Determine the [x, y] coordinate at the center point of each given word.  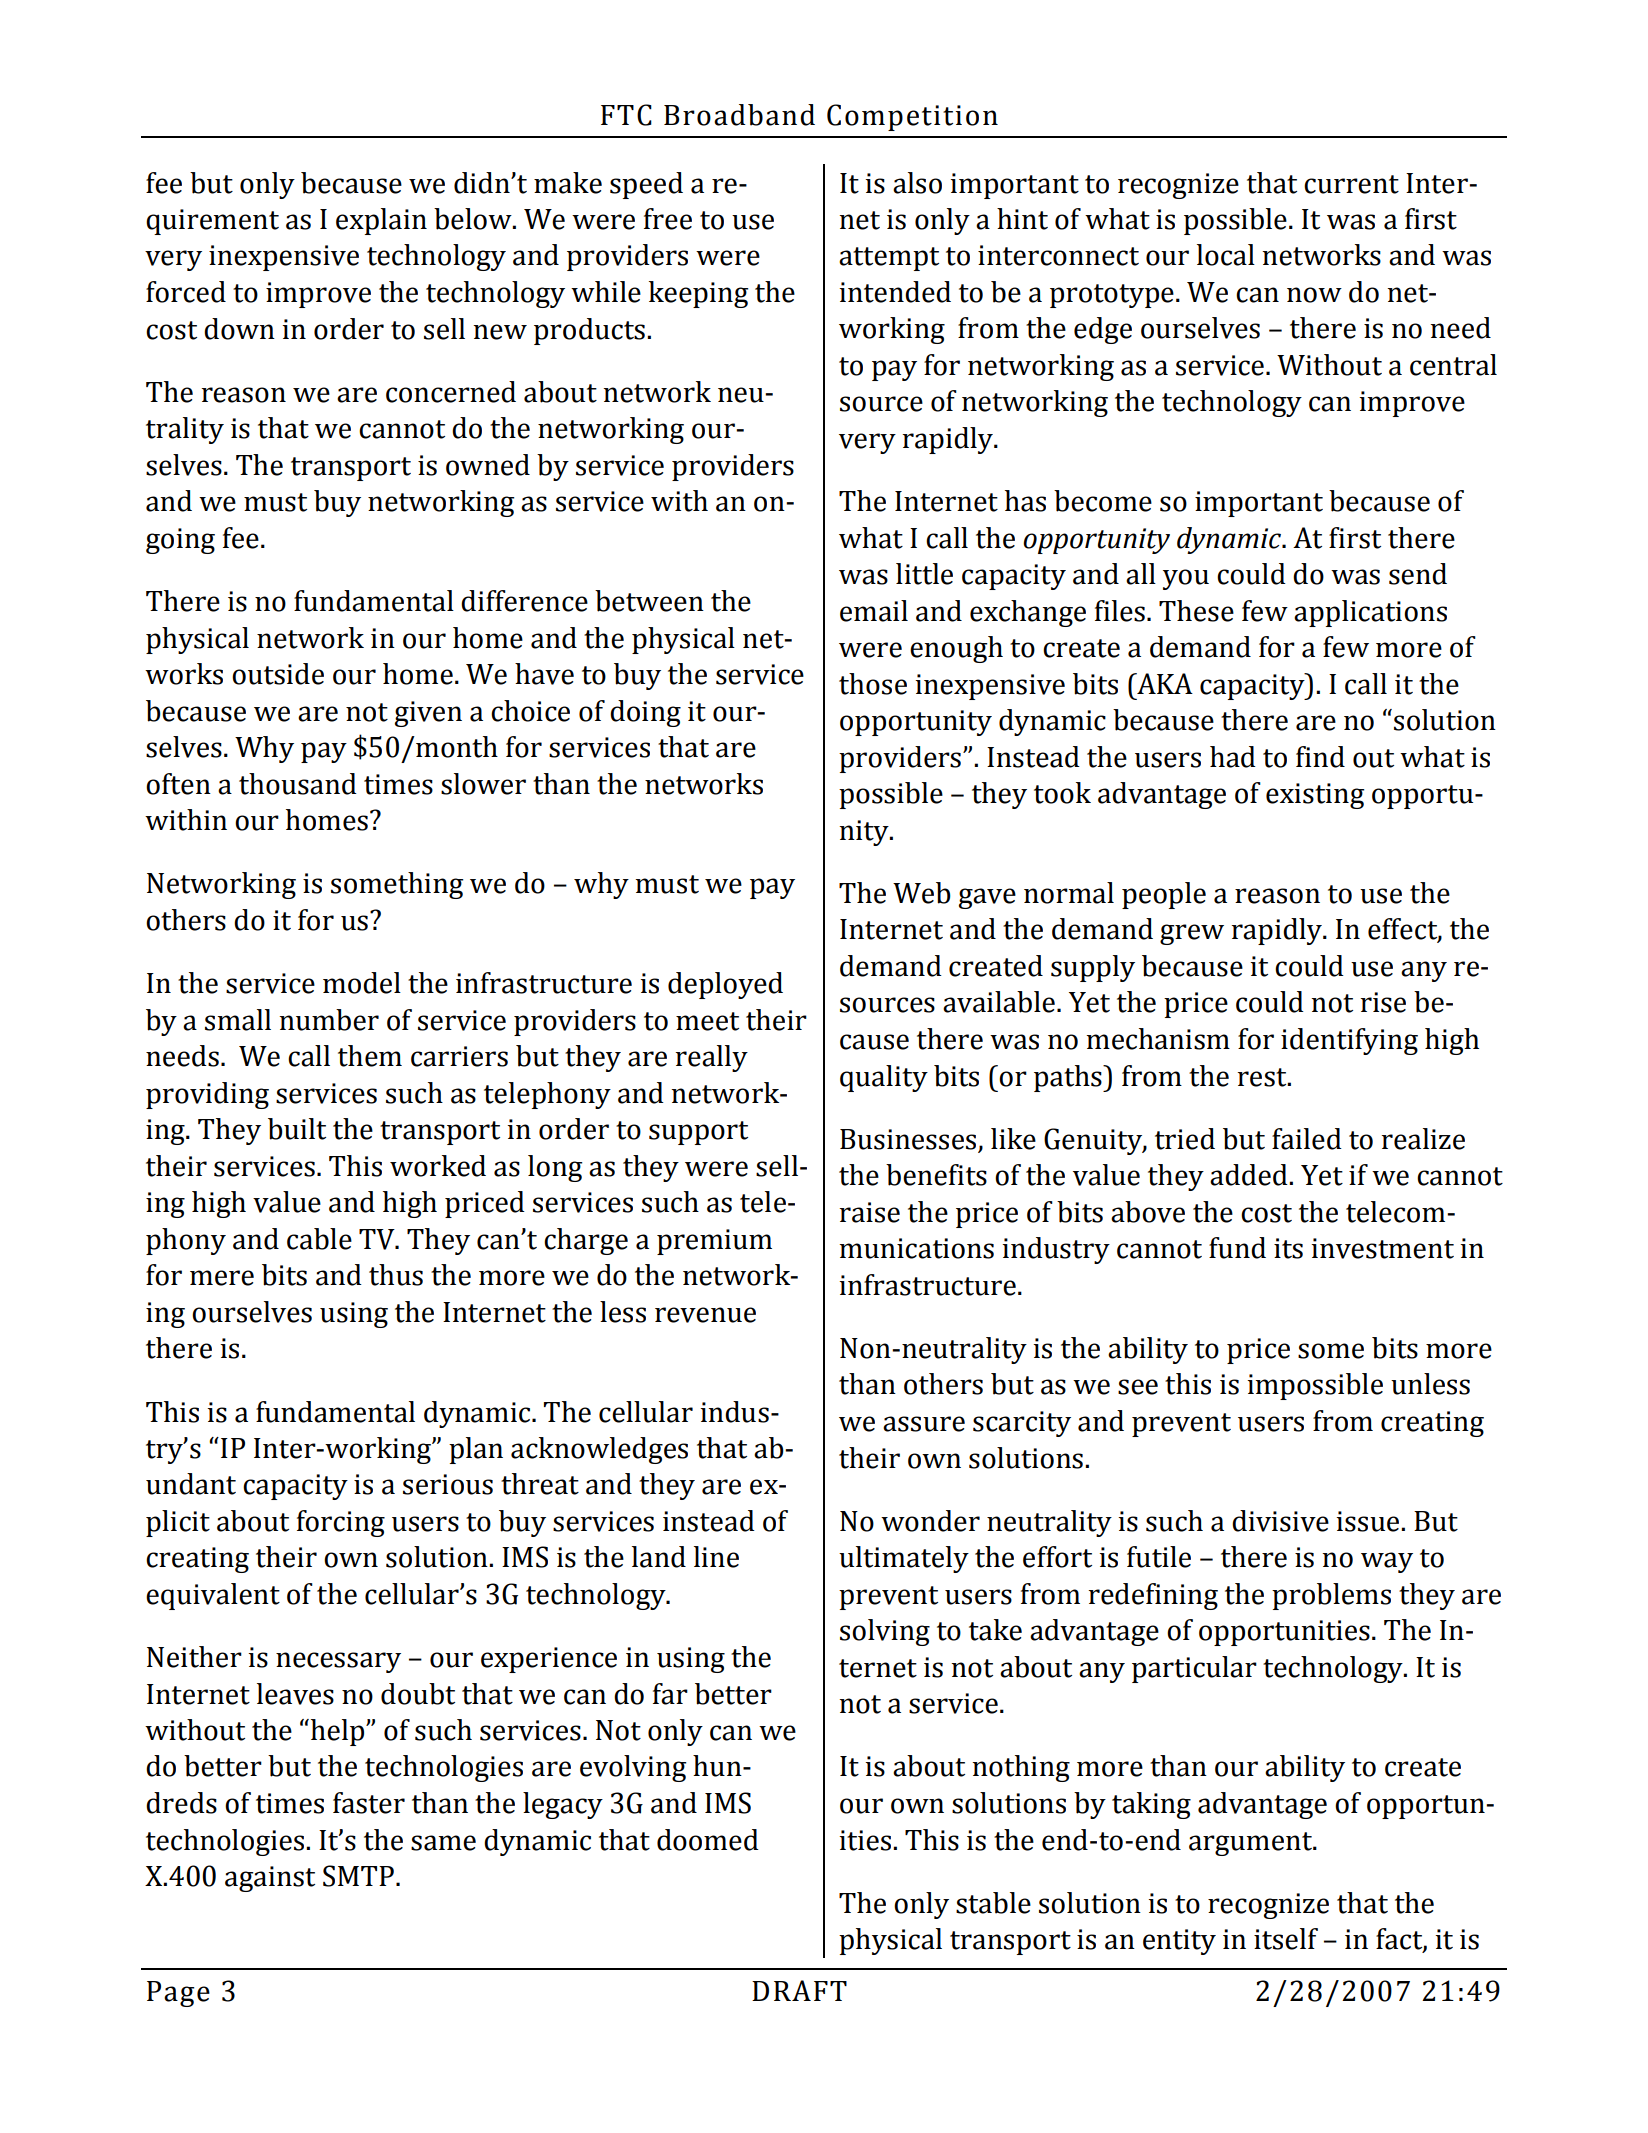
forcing [341, 1523]
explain [381, 221]
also [917, 183]
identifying [1349, 1041]
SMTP [358, 1876]
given [428, 714]
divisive [1280, 1521]
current [1351, 184]
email [874, 611]
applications [1370, 613]
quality [884, 1078]
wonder [930, 1521]
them [370, 1056]
